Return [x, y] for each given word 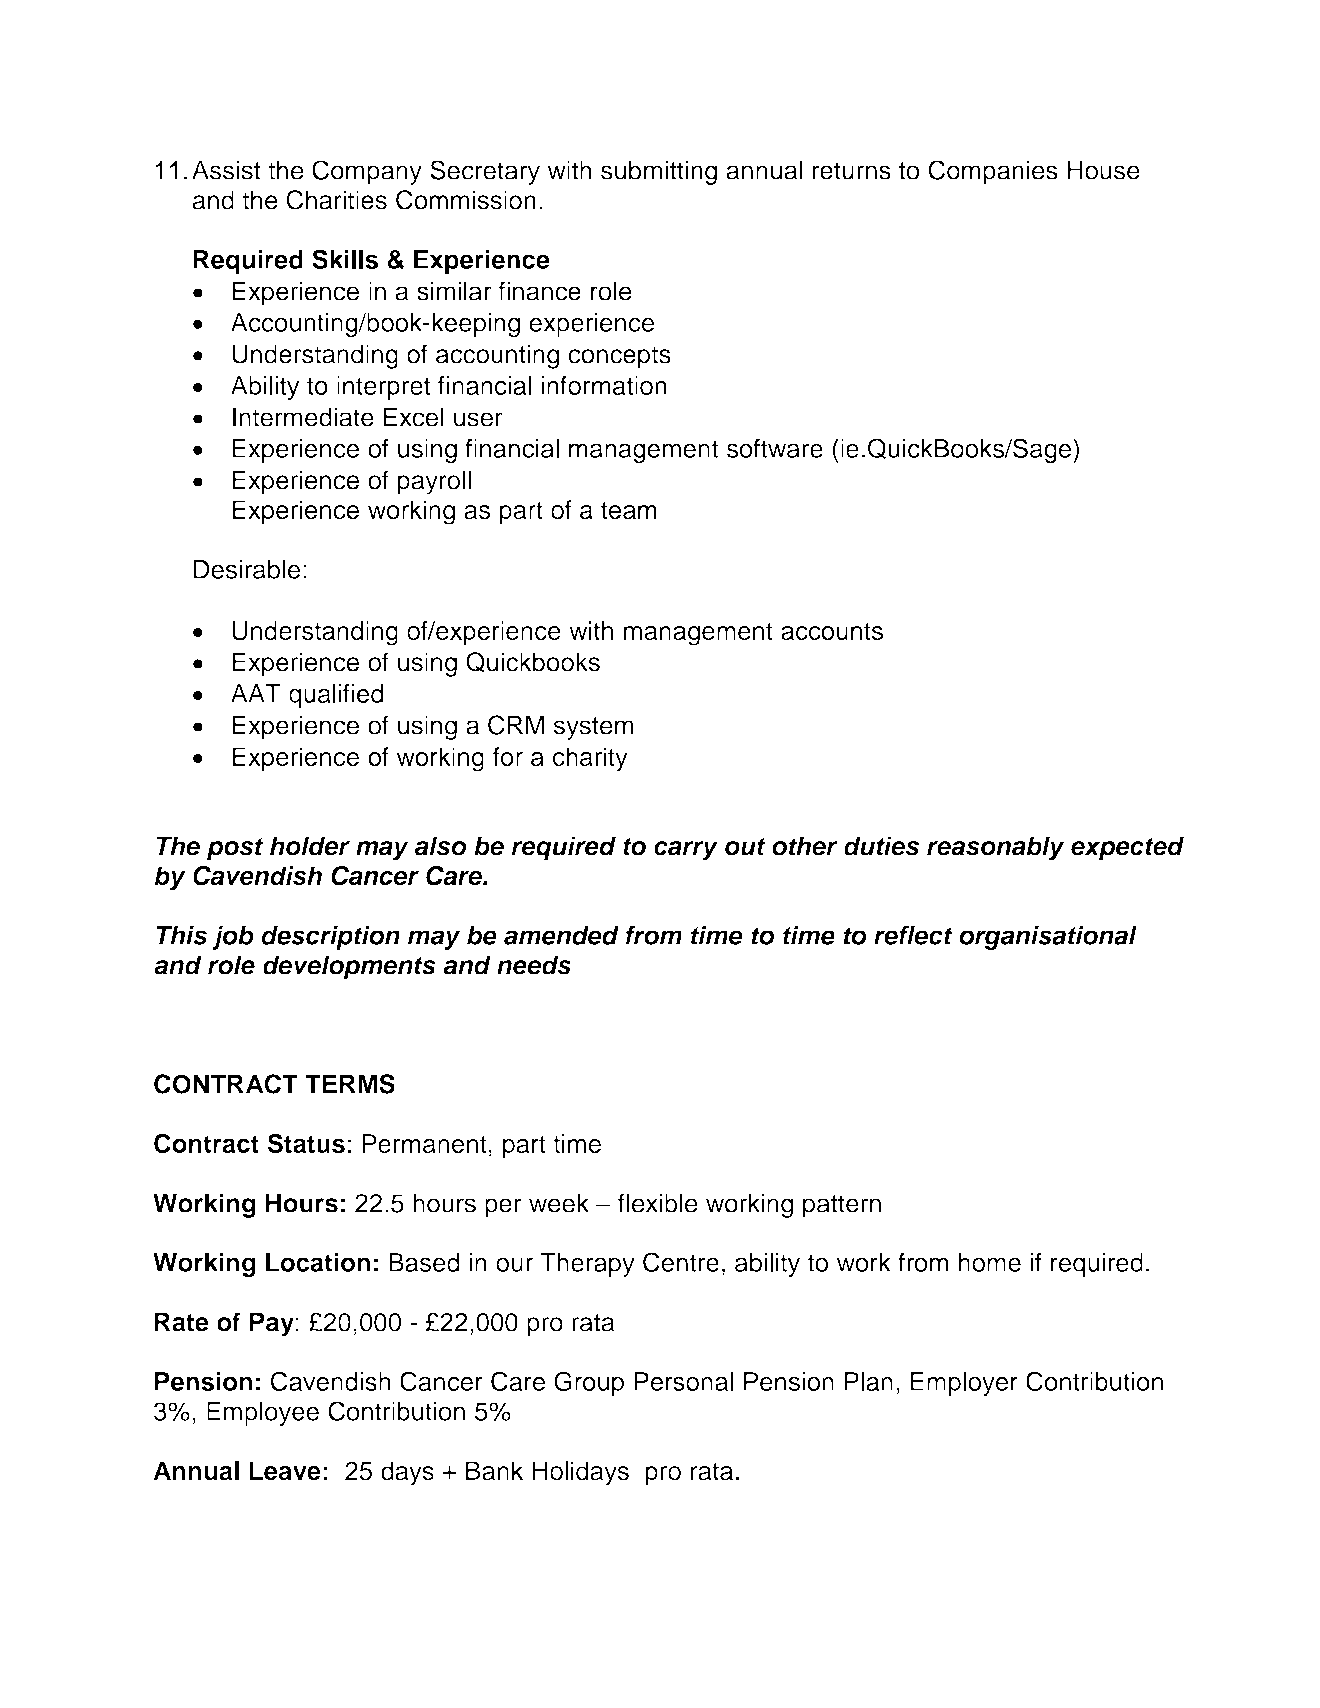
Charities [336, 200]
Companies [993, 172]
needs [534, 965]
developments [349, 967]
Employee [263, 1413]
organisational [1048, 937]
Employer [964, 1384]
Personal [683, 1381]
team [629, 511]
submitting [659, 173]
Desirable [247, 569]
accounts [832, 631]
